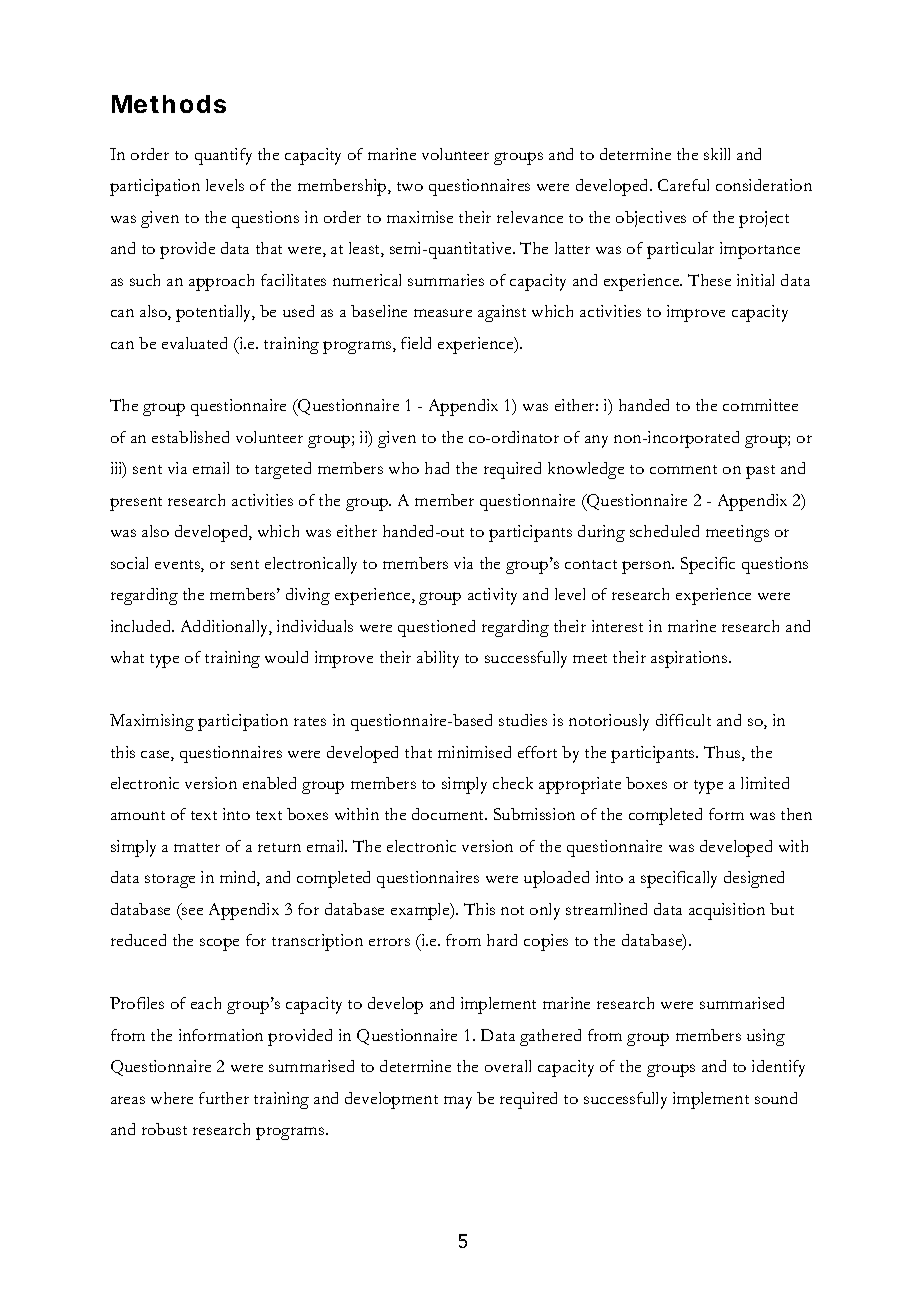  I want to click on skill, so click(717, 154).
